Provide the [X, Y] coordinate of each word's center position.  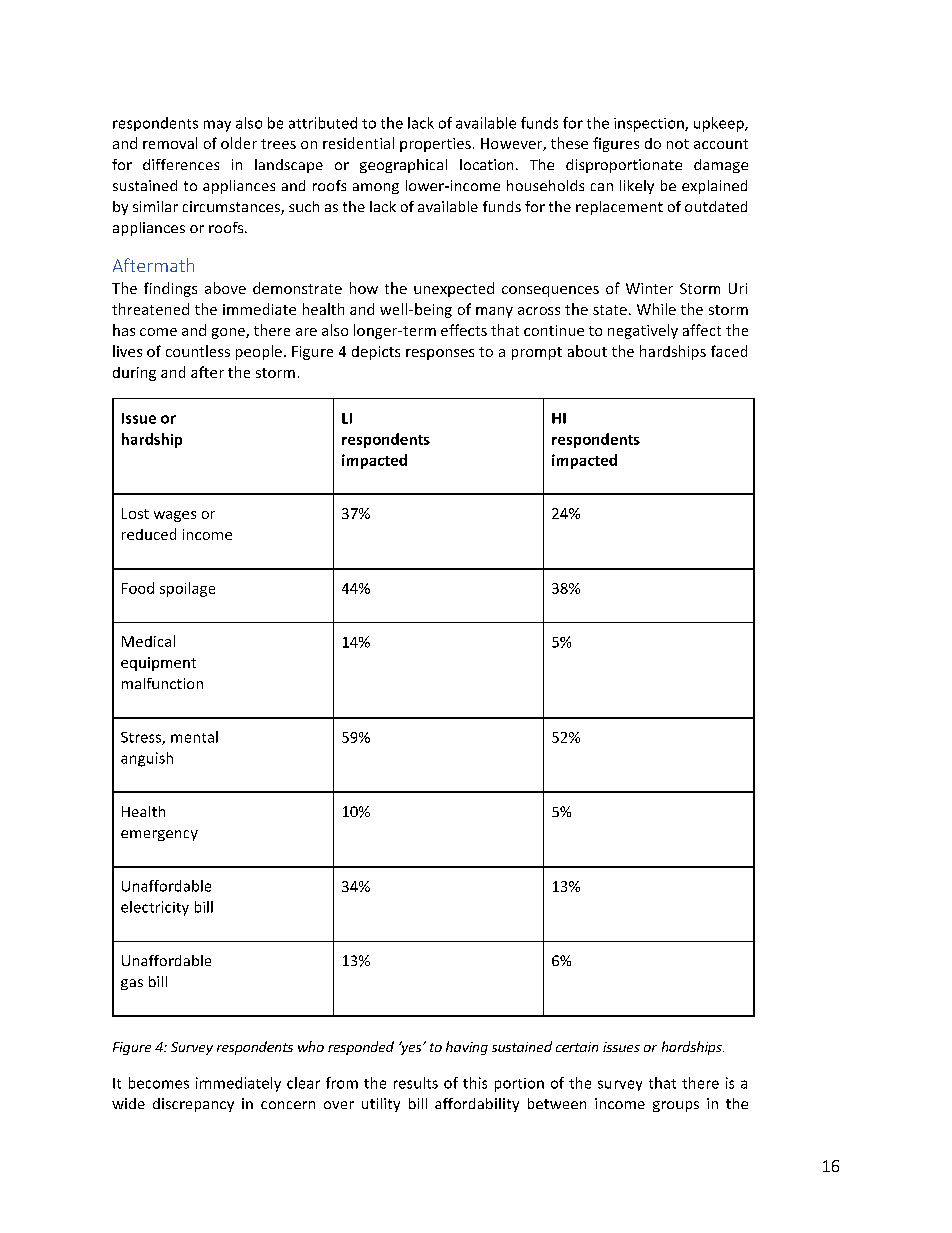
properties [435, 145]
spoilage [187, 589]
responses [440, 354]
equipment [158, 664]
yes [411, 1048]
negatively [643, 331]
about [587, 351]
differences [181, 164]
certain [577, 1047]
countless [198, 351]
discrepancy [193, 1105]
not [678, 144]
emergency [159, 835]
